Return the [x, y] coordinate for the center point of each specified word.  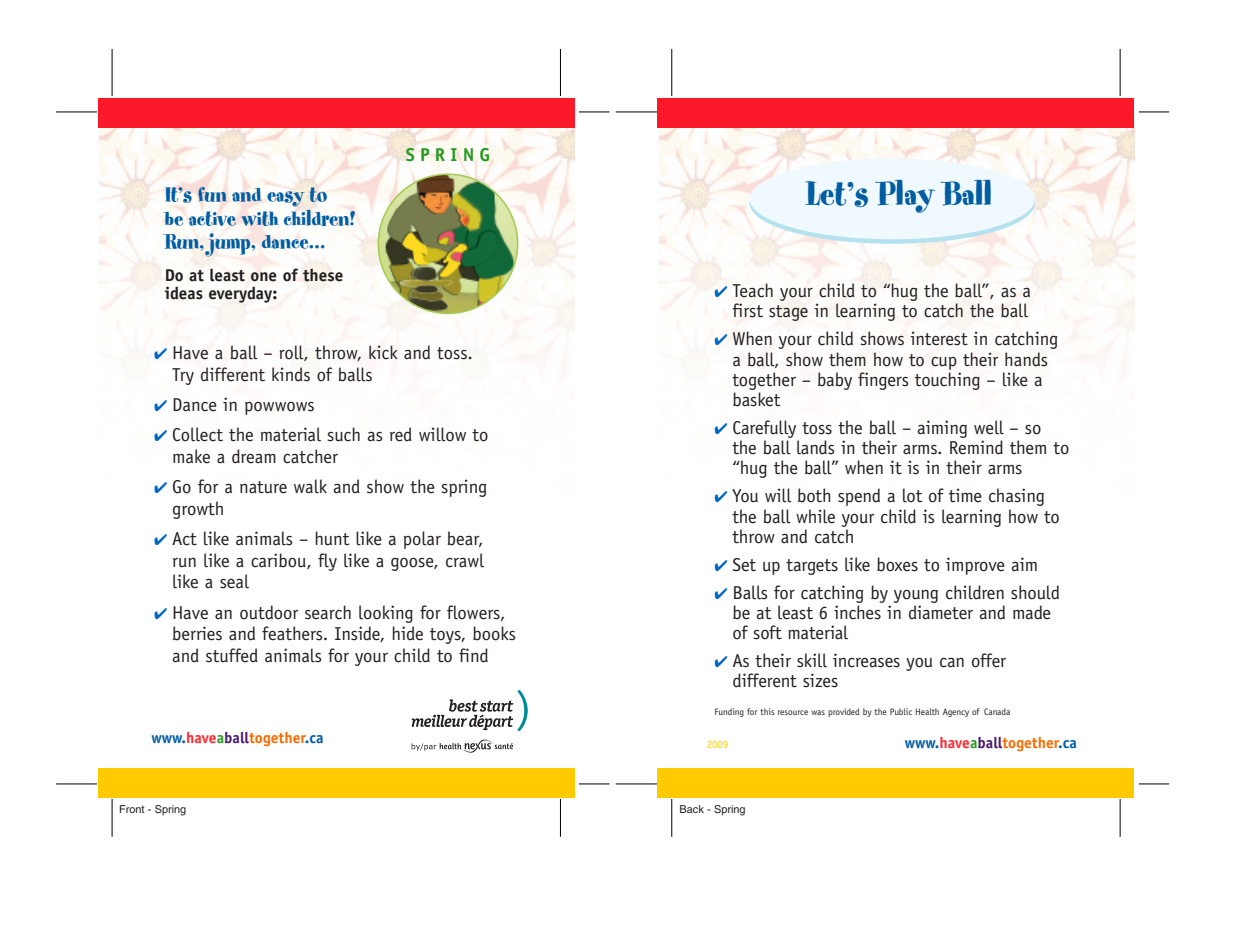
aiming [942, 429]
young [915, 596]
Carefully [764, 429]
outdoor [269, 612]
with [260, 218]
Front [132, 809]
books [494, 633]
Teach [752, 290]
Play [905, 196]
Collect [198, 434]
